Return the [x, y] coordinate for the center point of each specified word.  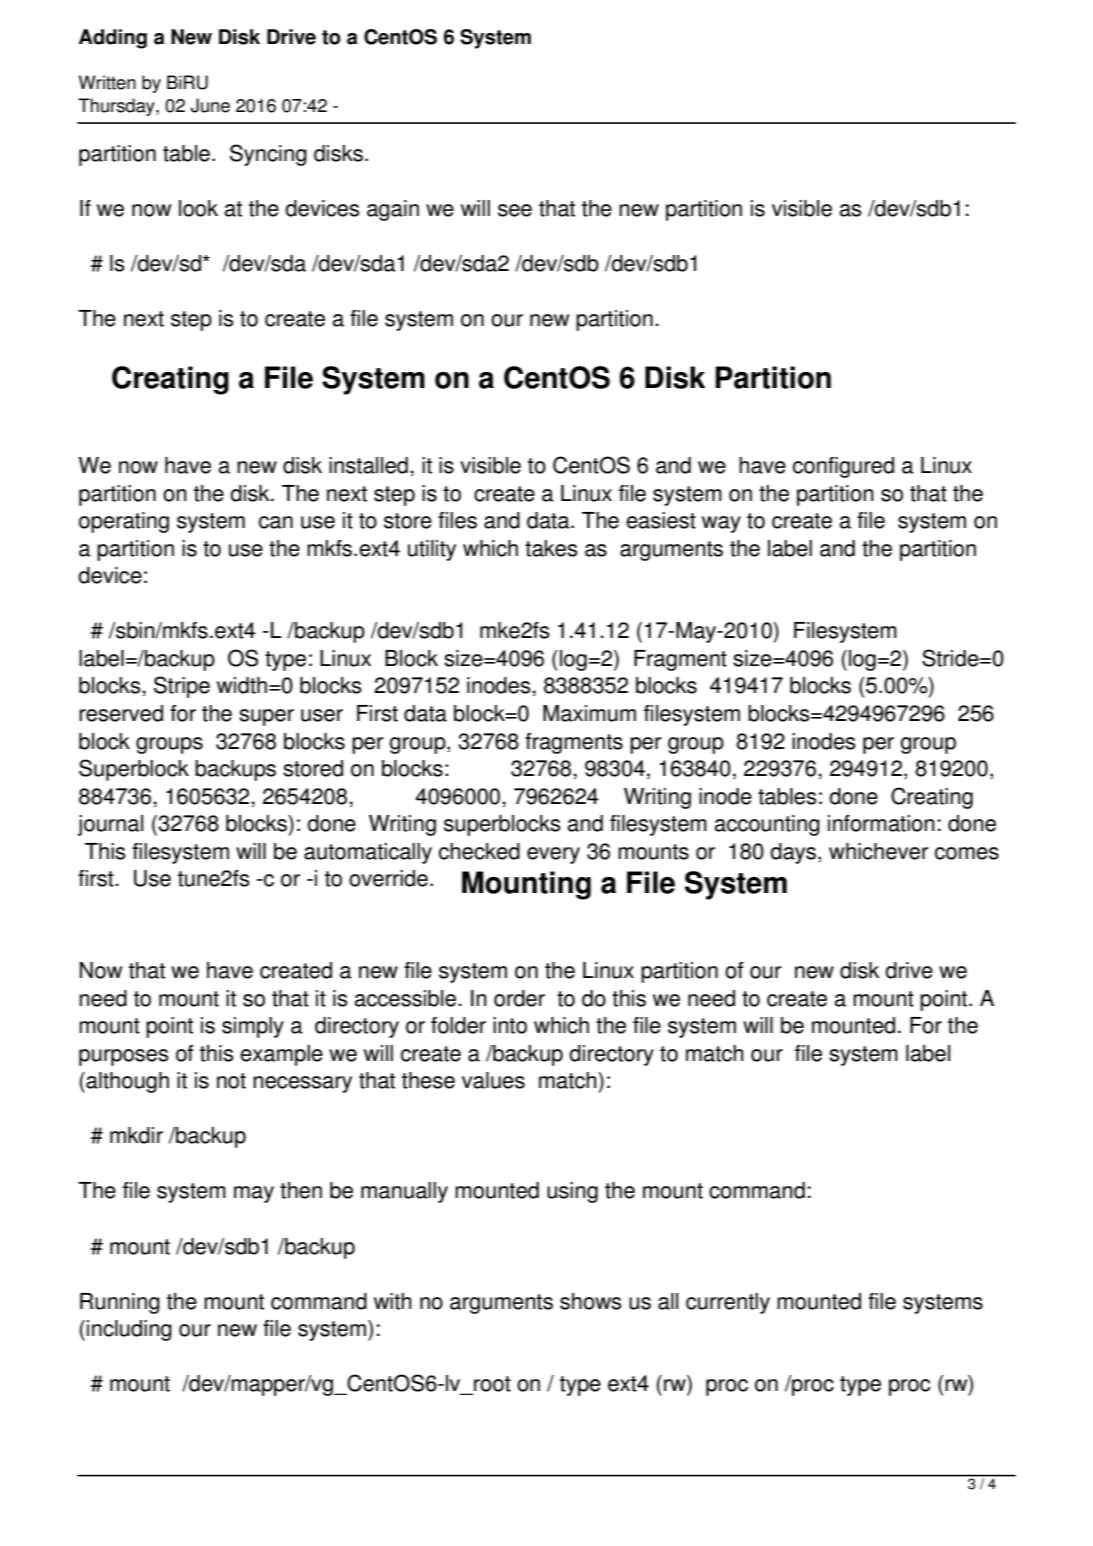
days [794, 853]
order [519, 998]
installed [368, 465]
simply [253, 1027]
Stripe [182, 687]
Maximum [589, 713]
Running [120, 1303]
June [210, 105]
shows [591, 1301]
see [515, 210]
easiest [661, 520]
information [881, 823]
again [393, 210]
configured [843, 467]
